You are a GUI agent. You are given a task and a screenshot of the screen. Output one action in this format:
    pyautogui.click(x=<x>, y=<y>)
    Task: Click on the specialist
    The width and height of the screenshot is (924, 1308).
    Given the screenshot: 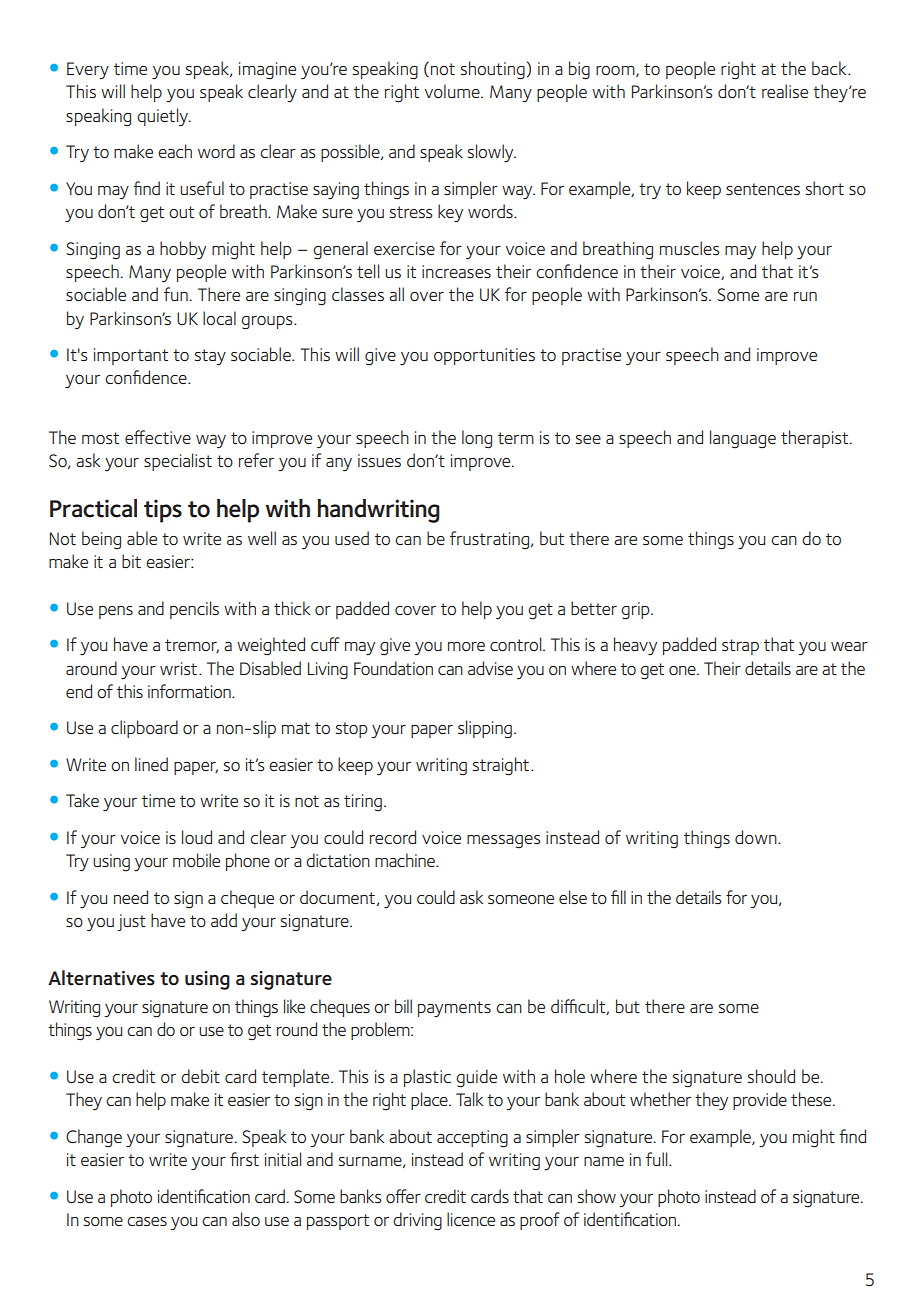 What is the action you would take?
    pyautogui.click(x=178, y=462)
